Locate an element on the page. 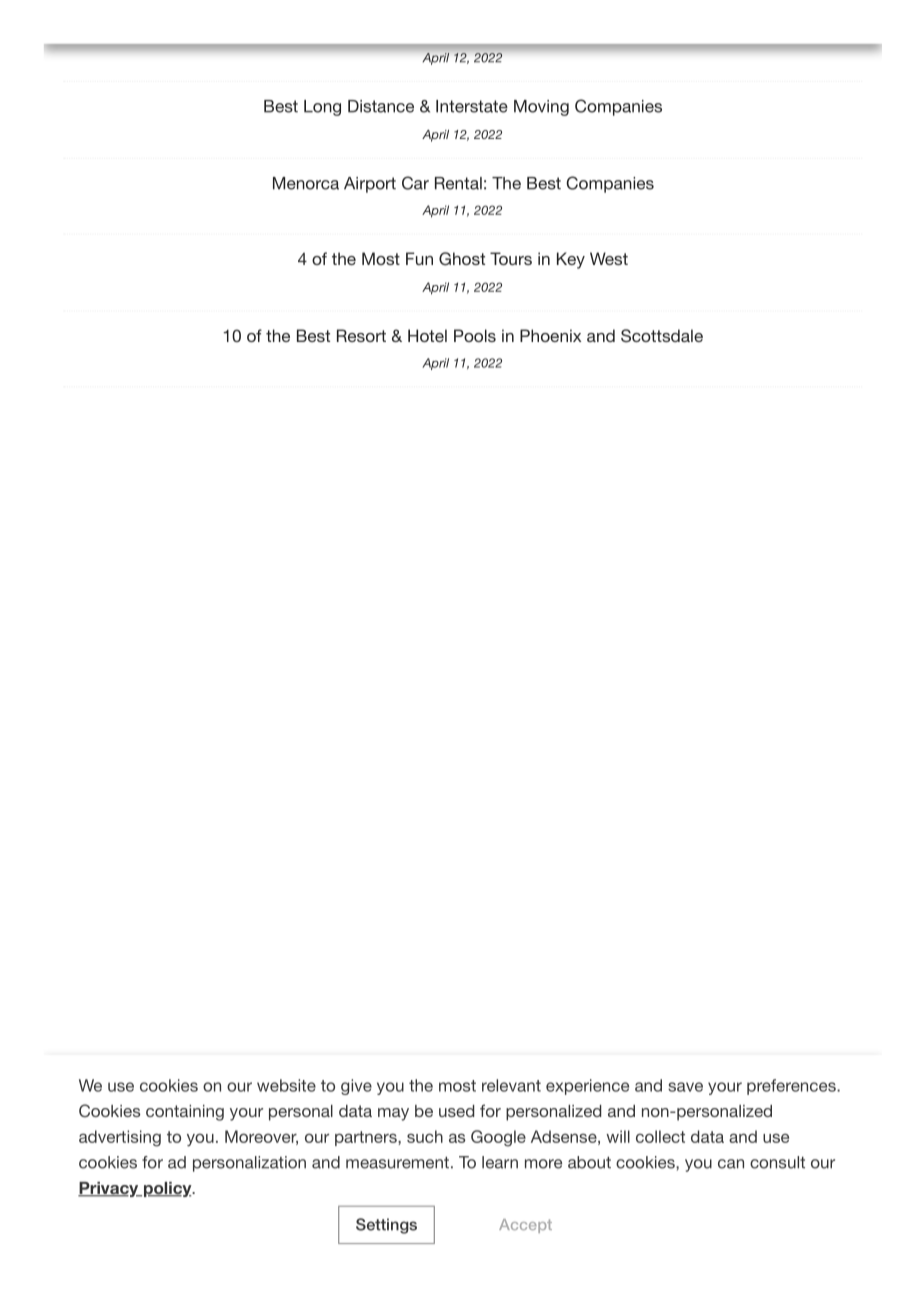 This document has height=1307, width=924. Scottsdale is located at coordinates (662, 336).
